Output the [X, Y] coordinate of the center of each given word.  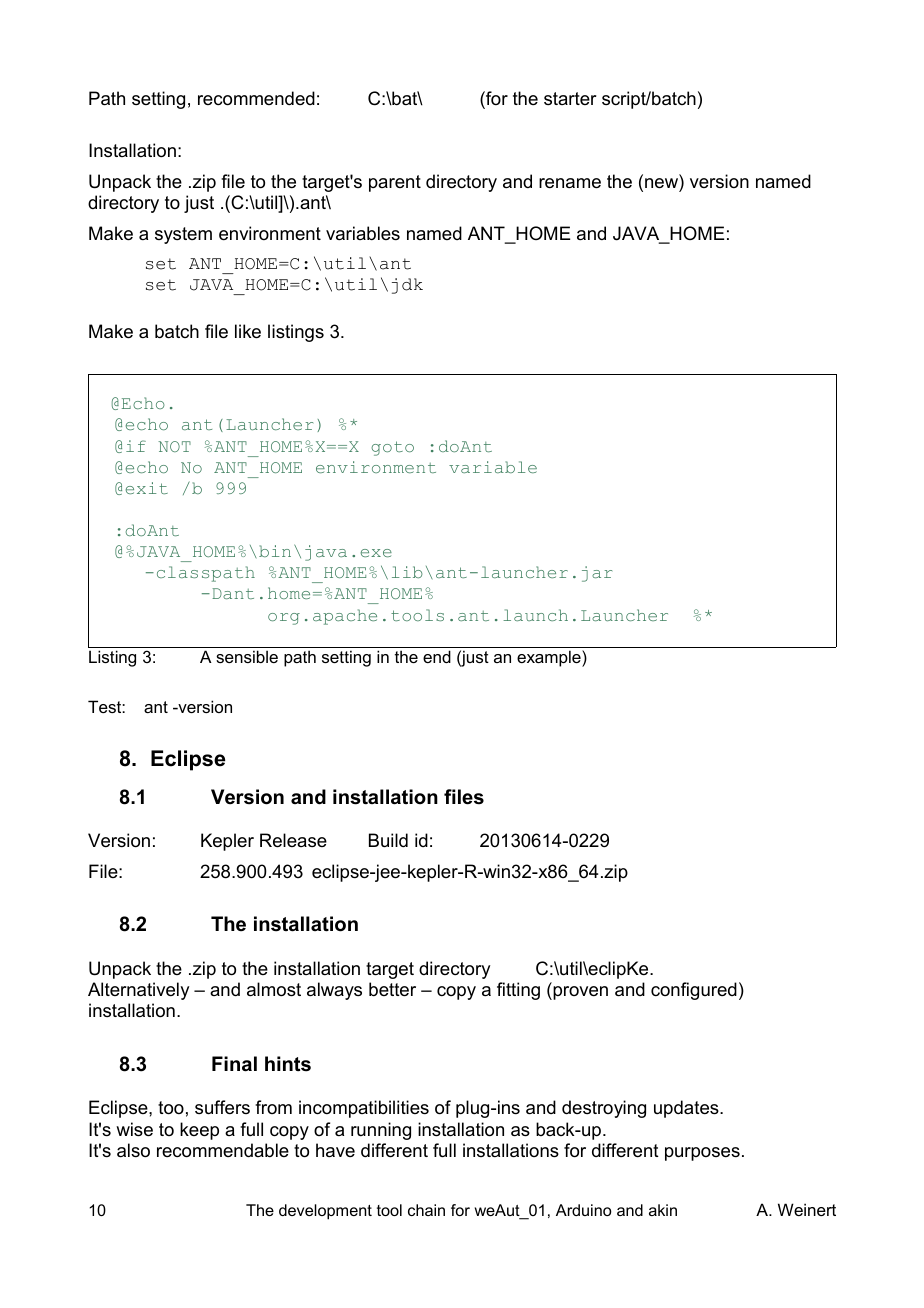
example [550, 658]
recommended [256, 98]
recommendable [223, 1150]
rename [570, 183]
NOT [174, 446]
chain [426, 1210]
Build [388, 840]
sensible [247, 656]
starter [570, 98]
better [392, 989]
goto [392, 448]
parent [395, 183]
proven [579, 993]
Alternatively [138, 991]
